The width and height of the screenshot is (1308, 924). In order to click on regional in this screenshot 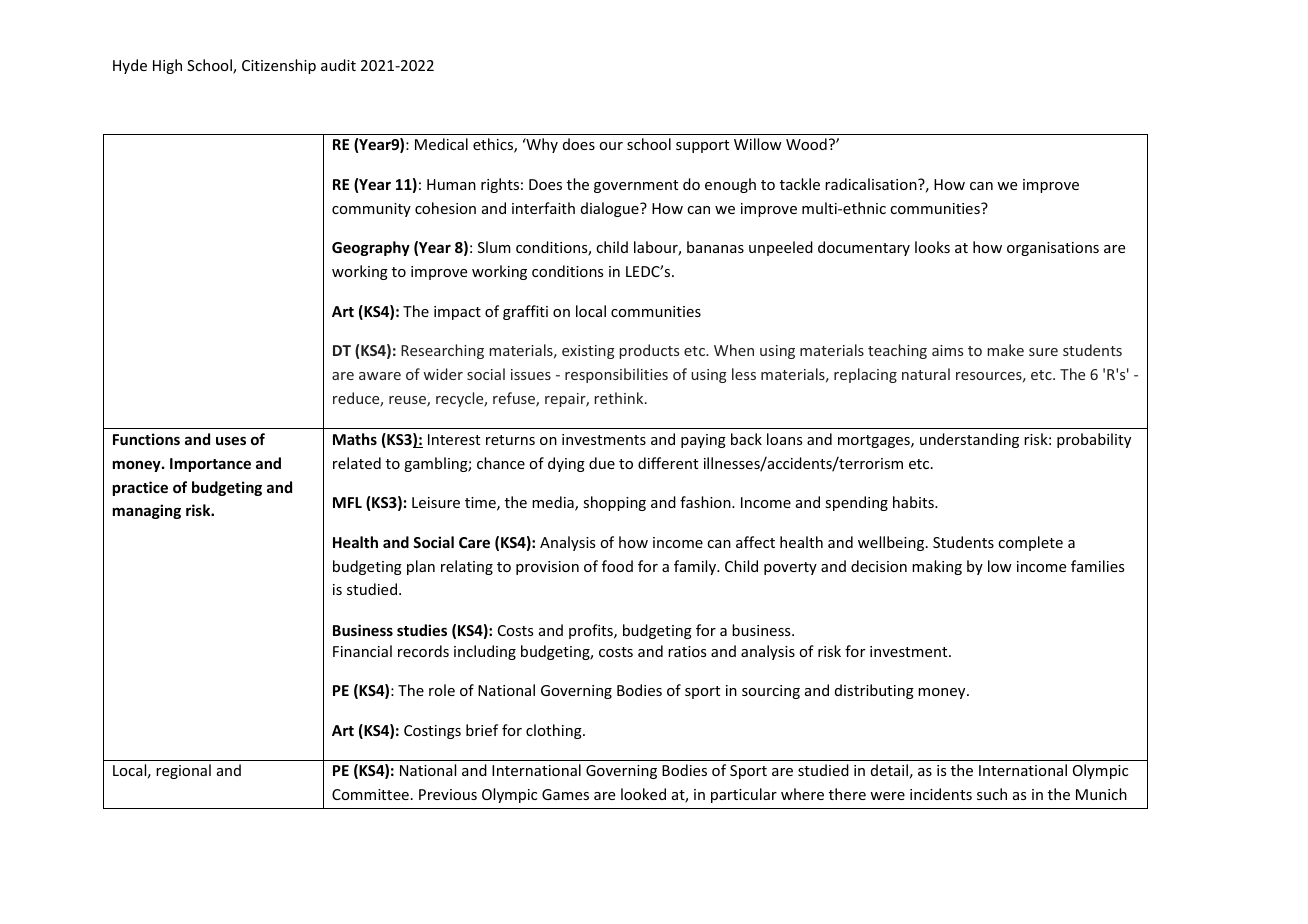, I will do `click(183, 771)`.
